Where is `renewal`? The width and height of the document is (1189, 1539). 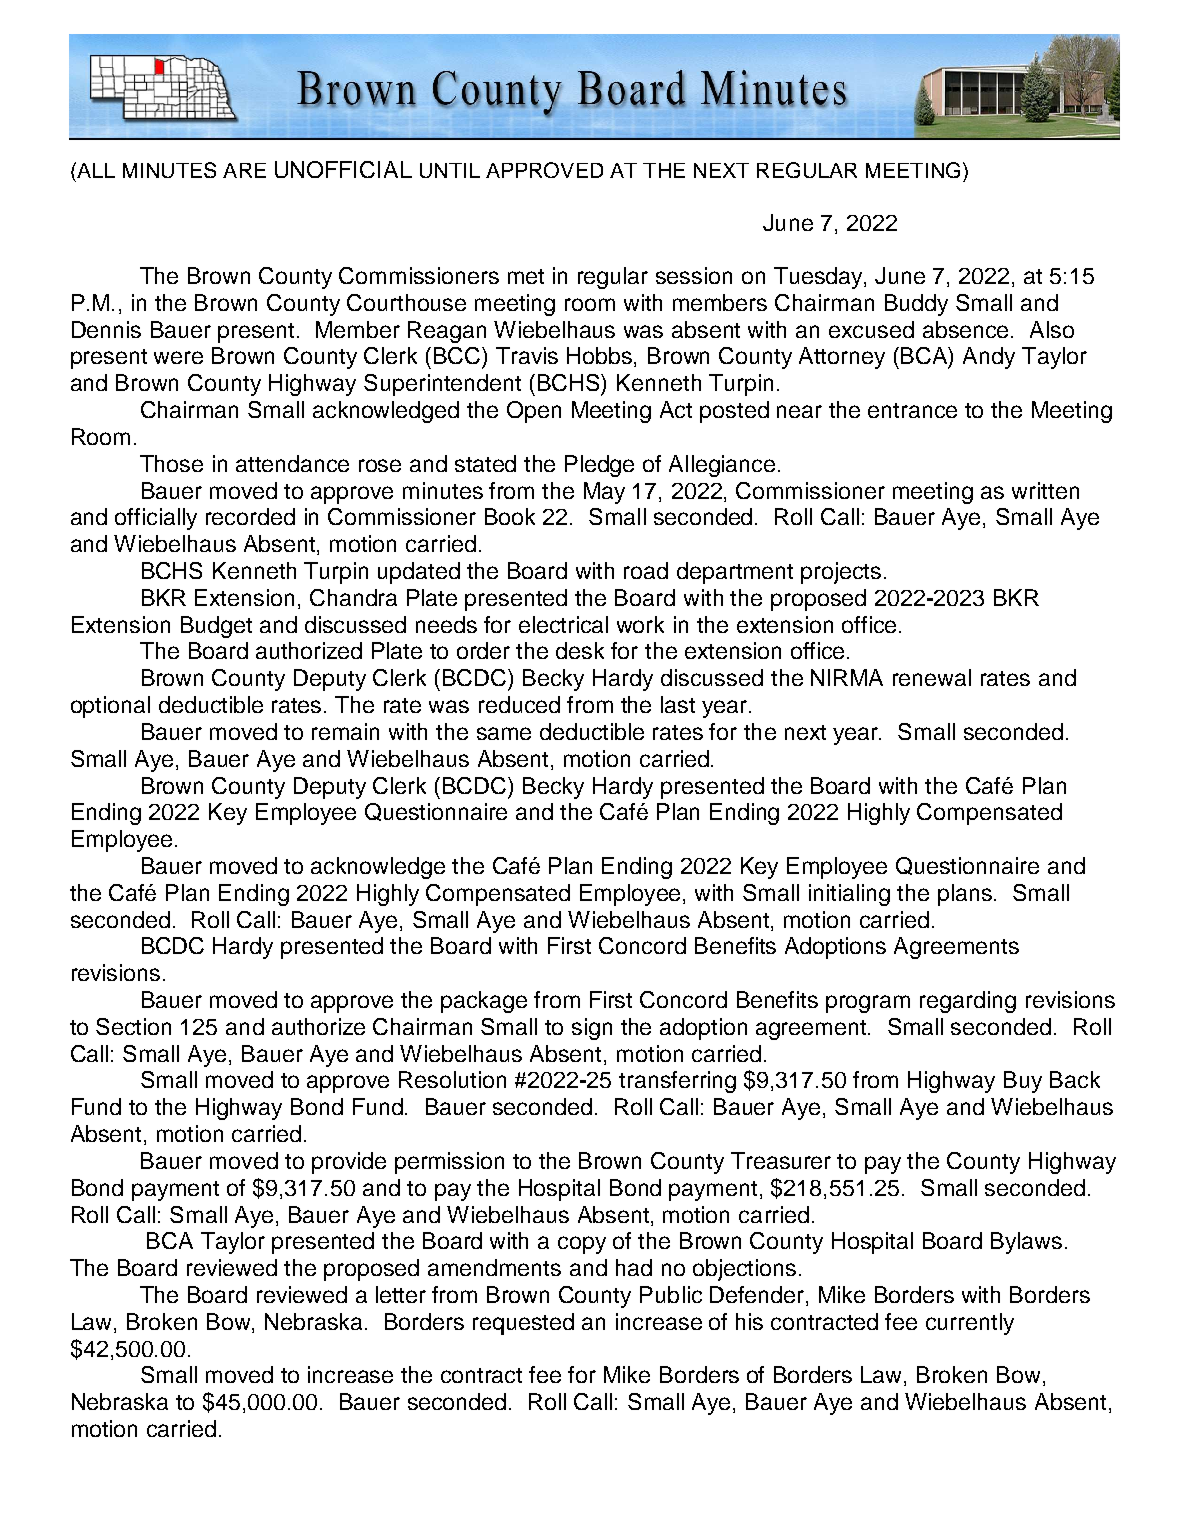 renewal is located at coordinates (932, 677).
